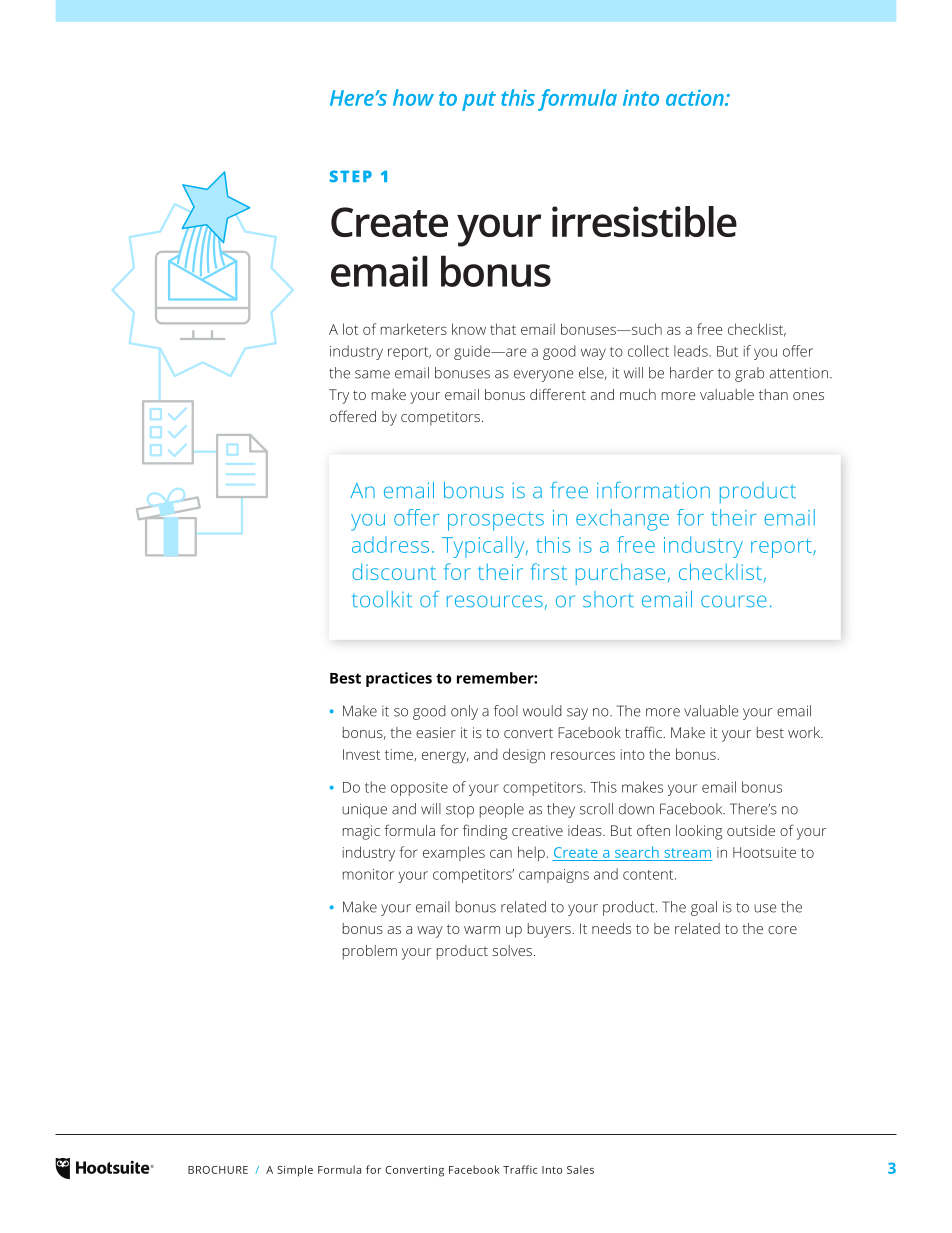  I want to click on everyone, so click(543, 376).
